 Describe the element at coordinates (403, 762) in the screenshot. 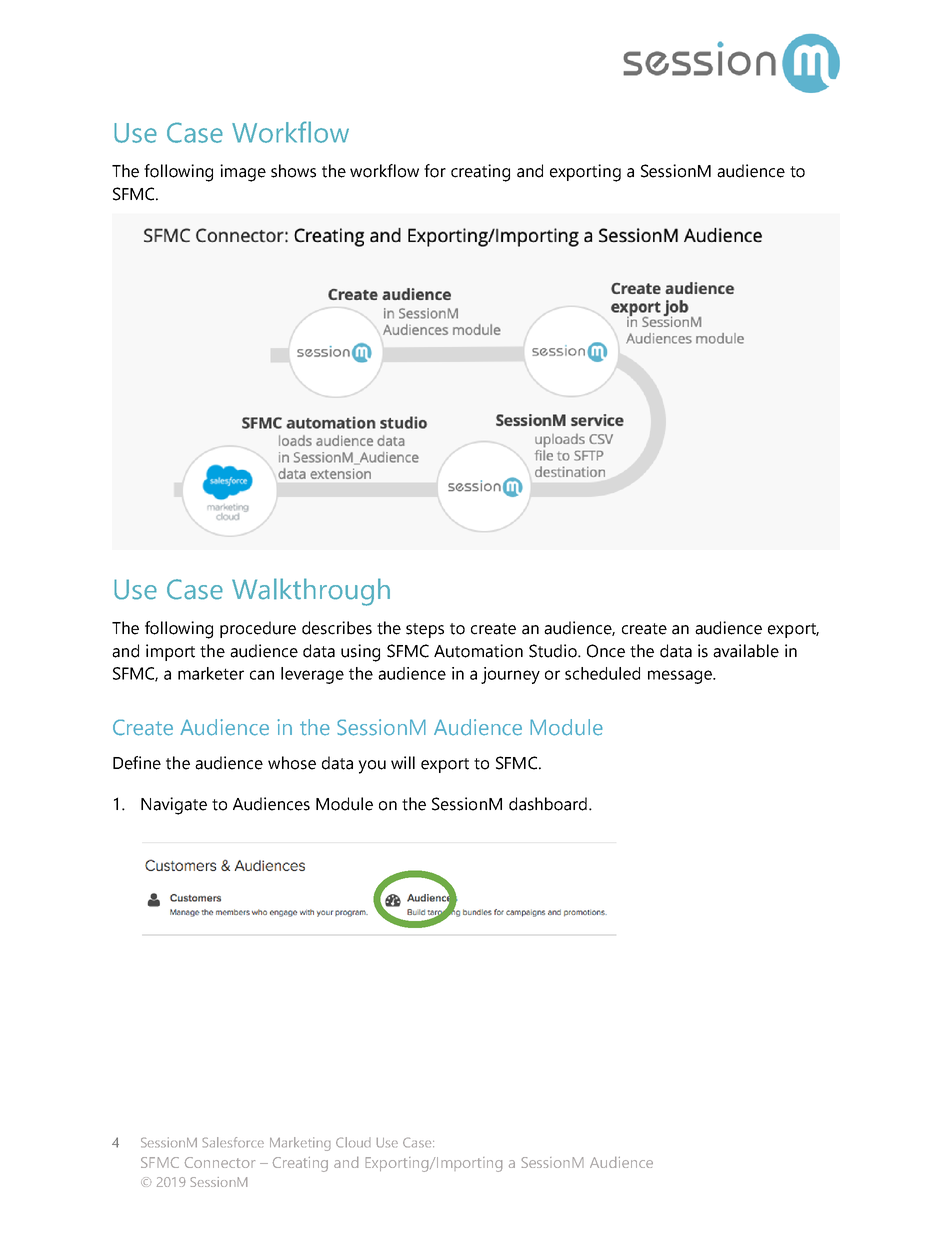

I see `will` at that location.
